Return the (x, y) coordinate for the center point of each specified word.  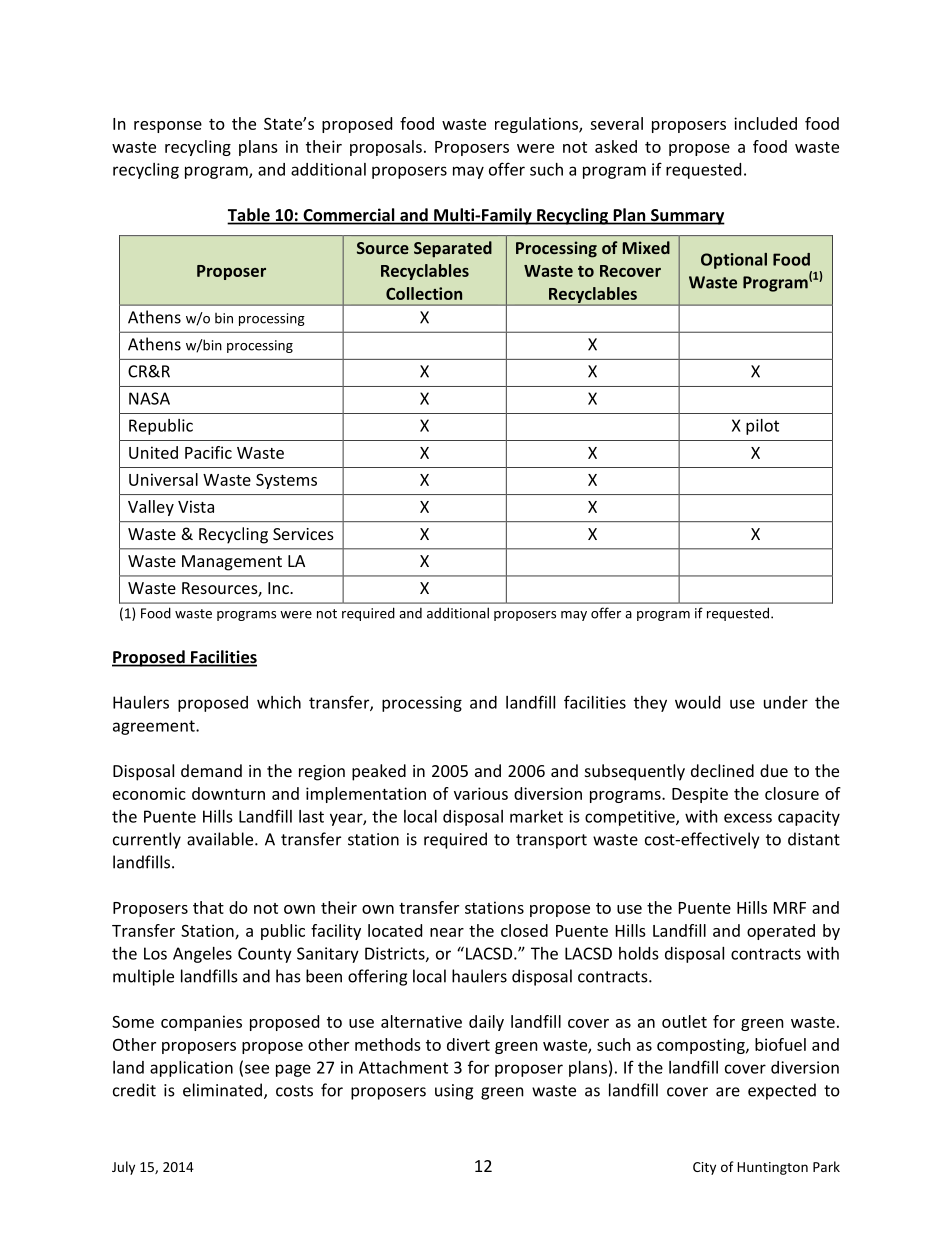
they (650, 704)
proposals (386, 148)
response (168, 127)
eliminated (222, 1090)
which (279, 702)
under (786, 702)
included (765, 123)
